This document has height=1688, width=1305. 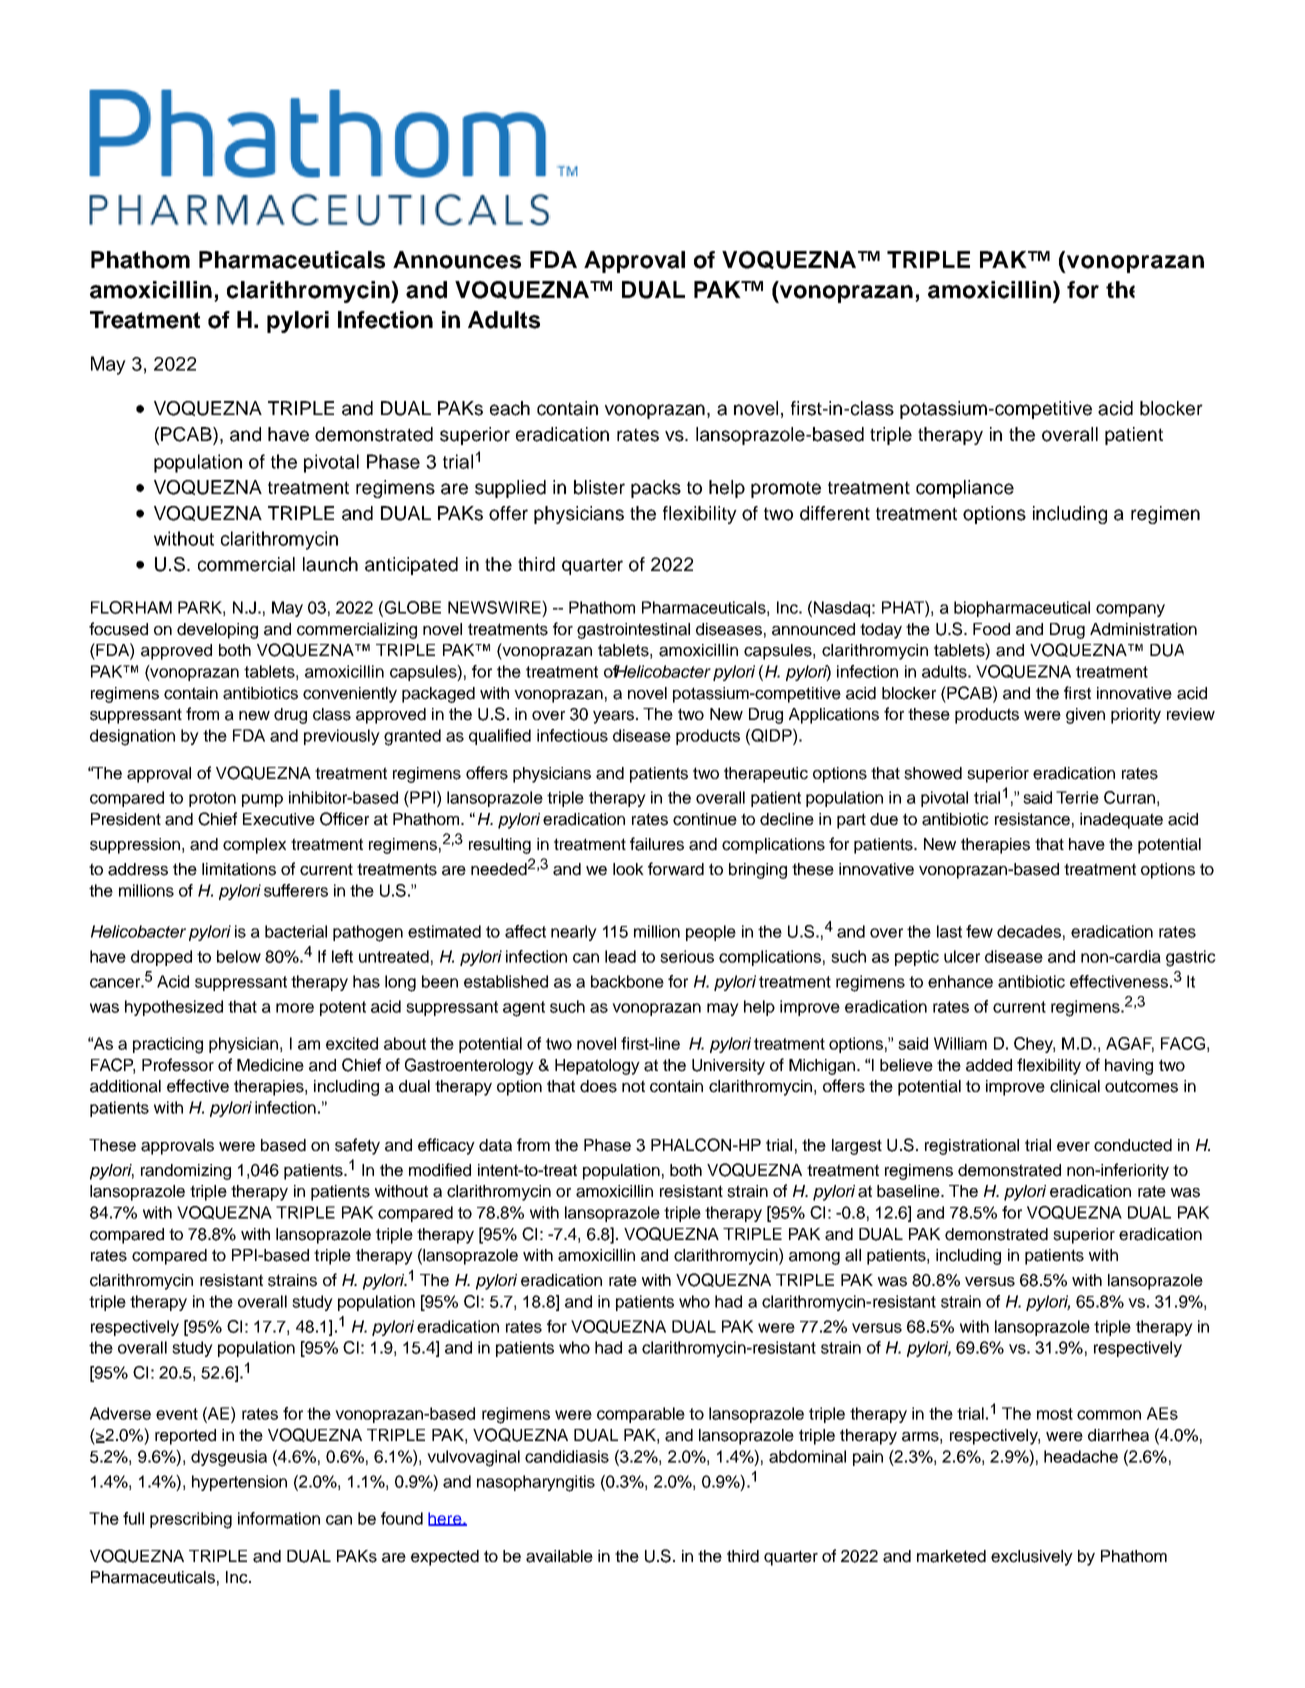 What do you see at coordinates (295, 1008) in the document?
I see `more` at bounding box center [295, 1008].
